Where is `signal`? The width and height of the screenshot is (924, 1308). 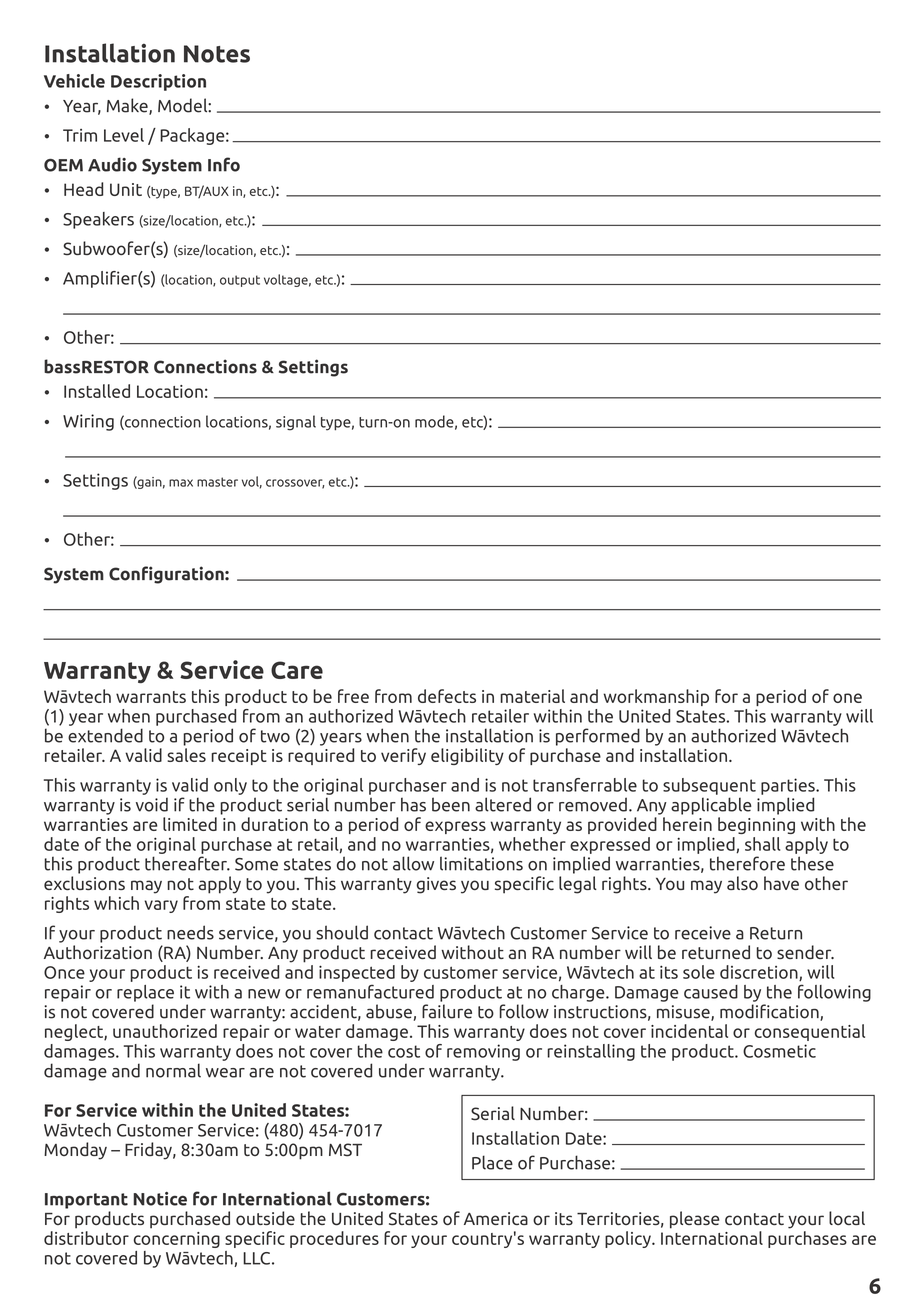 signal is located at coordinates (296, 423).
